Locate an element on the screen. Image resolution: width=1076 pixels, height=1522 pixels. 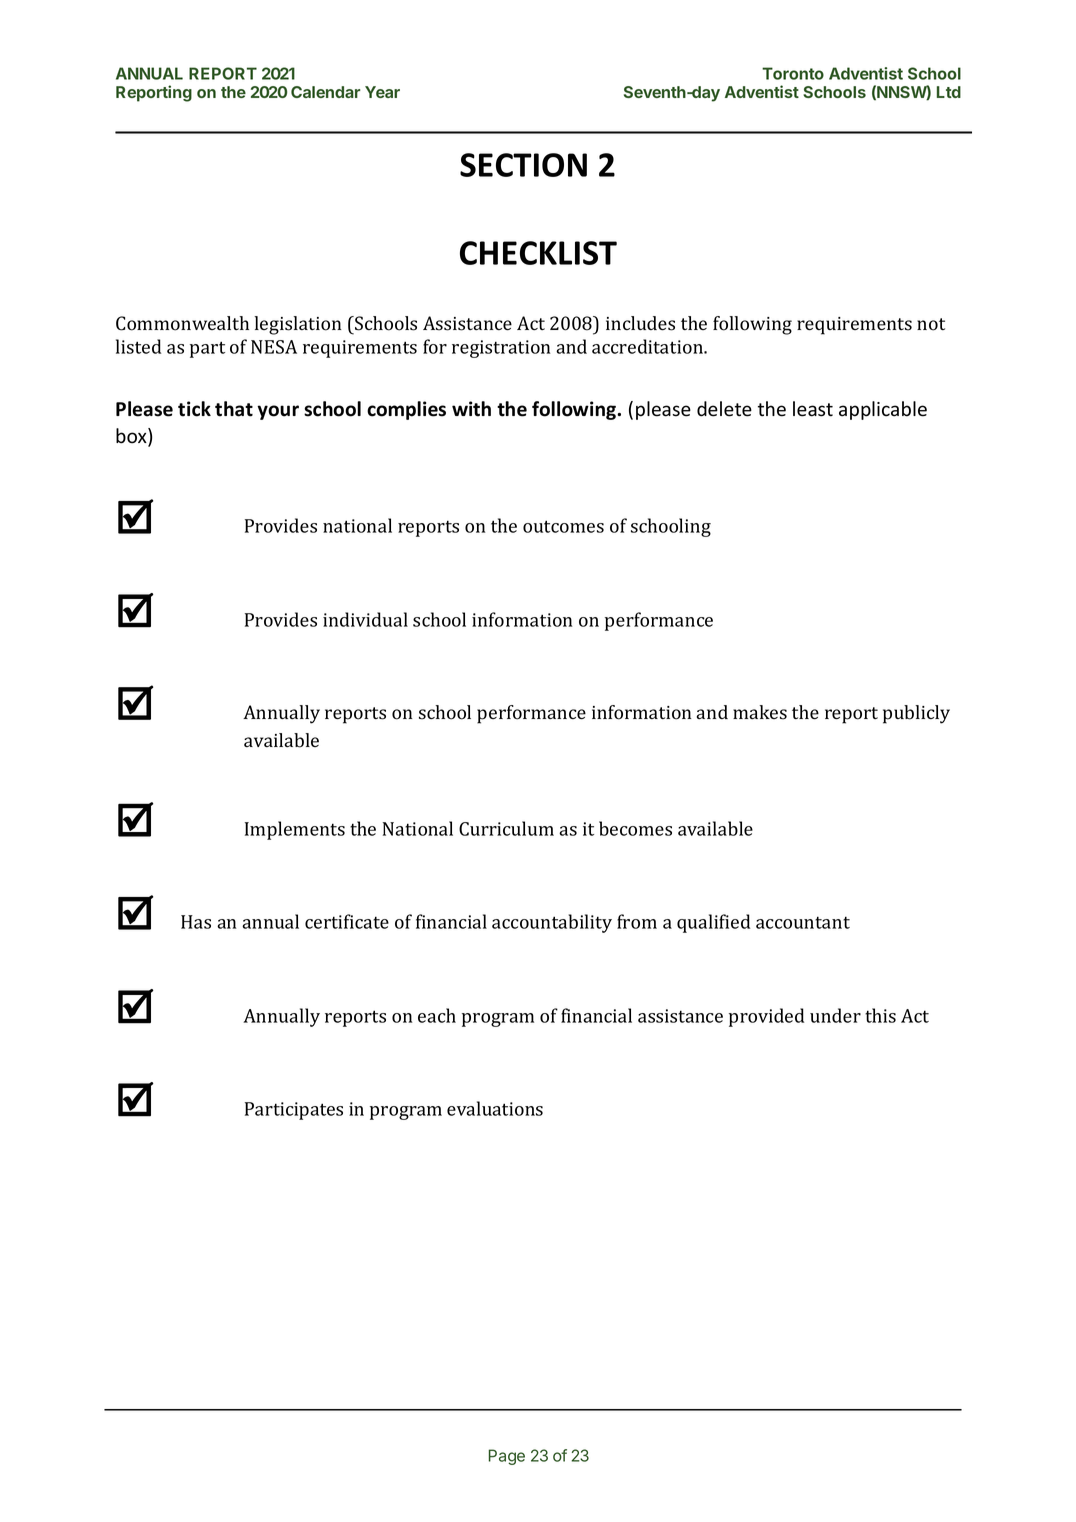
under is located at coordinates (835, 1015).
